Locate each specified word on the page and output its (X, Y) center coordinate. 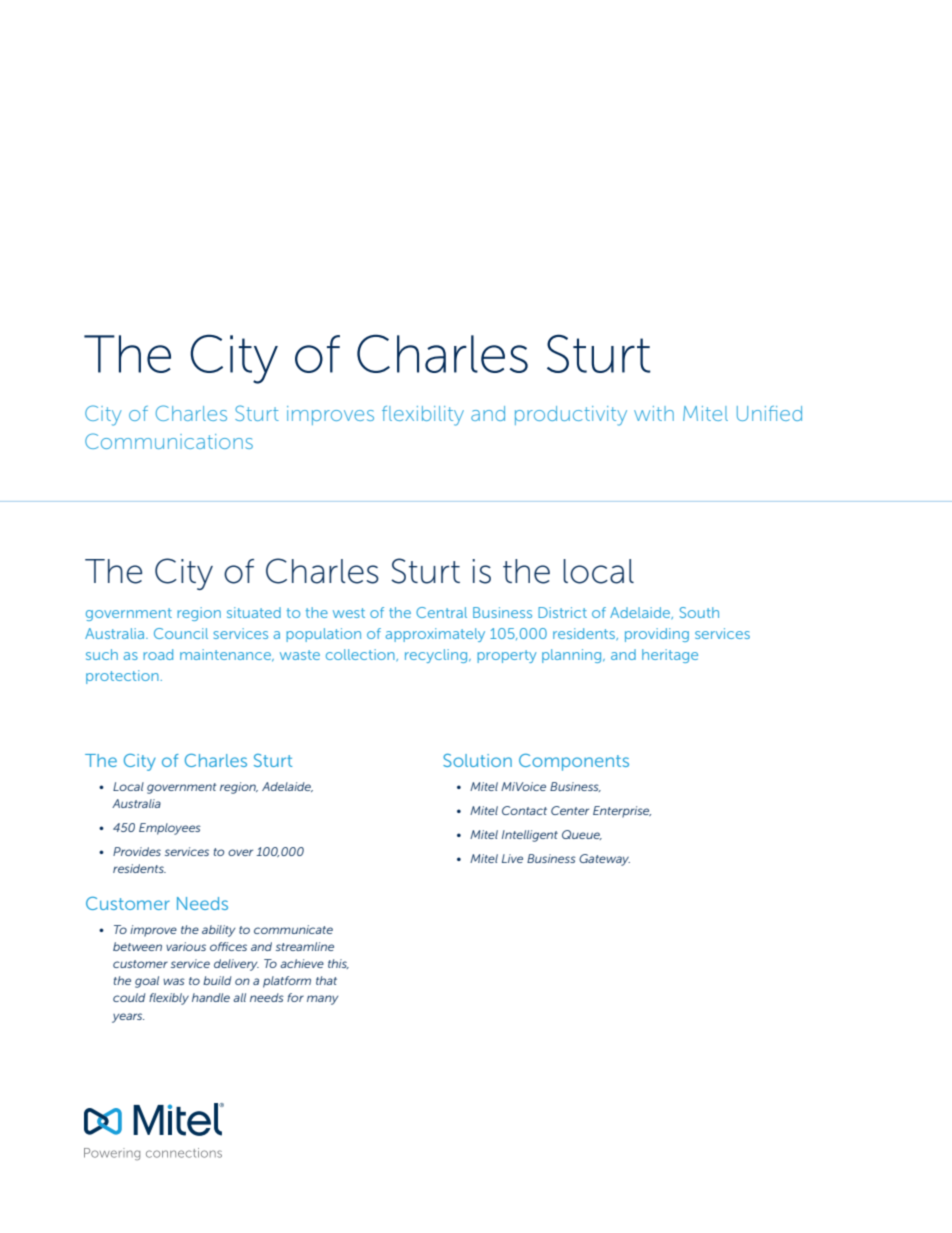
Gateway (604, 860)
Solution (477, 760)
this (338, 964)
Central (441, 612)
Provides (137, 851)
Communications (169, 441)
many (322, 1000)
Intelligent (530, 836)
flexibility (423, 416)
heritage (670, 656)
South (699, 612)
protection (123, 677)
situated (254, 612)
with (654, 413)
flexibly (169, 999)
